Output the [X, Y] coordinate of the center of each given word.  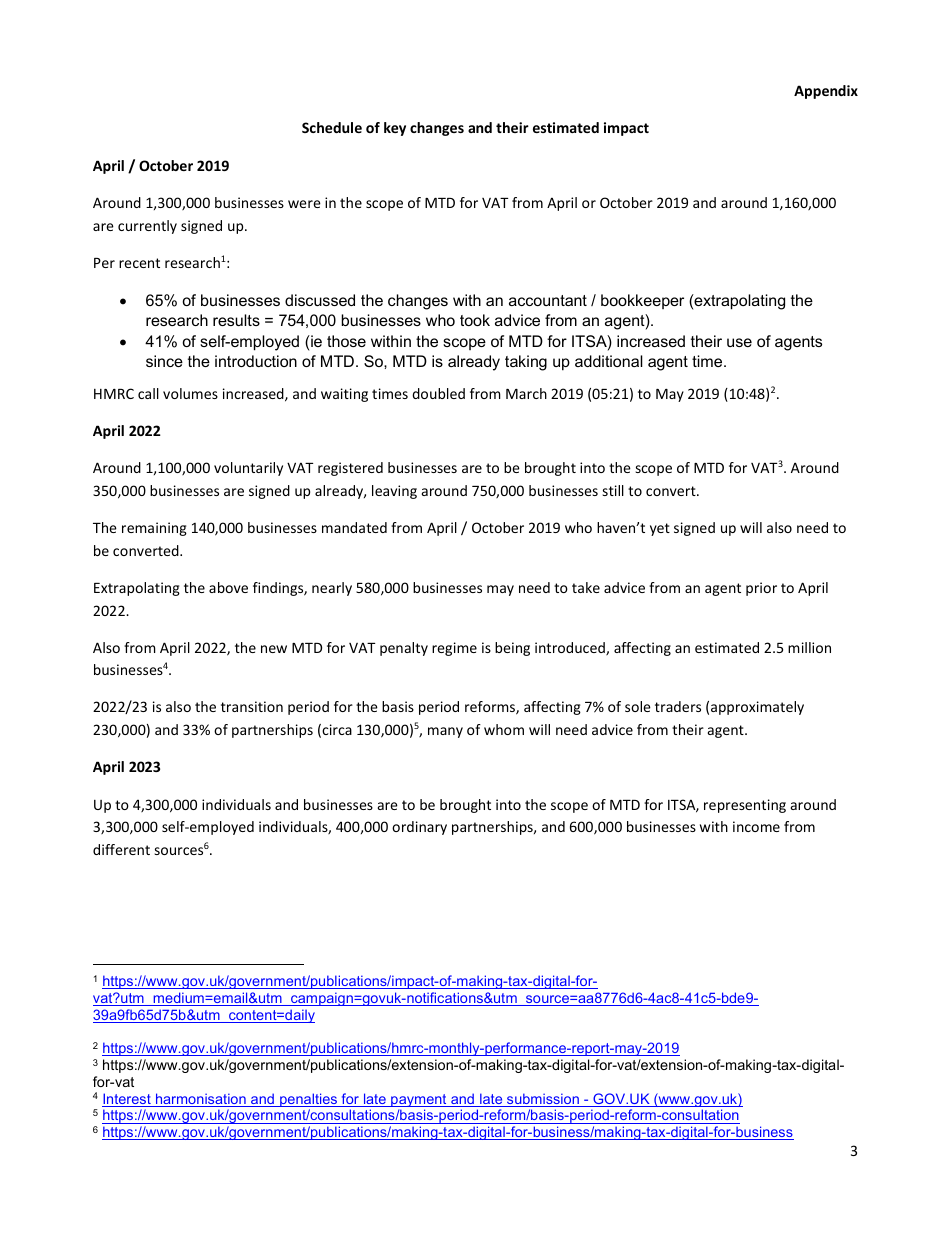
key [395, 129]
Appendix [826, 92]
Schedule [332, 127]
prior [761, 589]
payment [419, 1102]
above [228, 587]
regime [454, 649]
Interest [127, 1100]
